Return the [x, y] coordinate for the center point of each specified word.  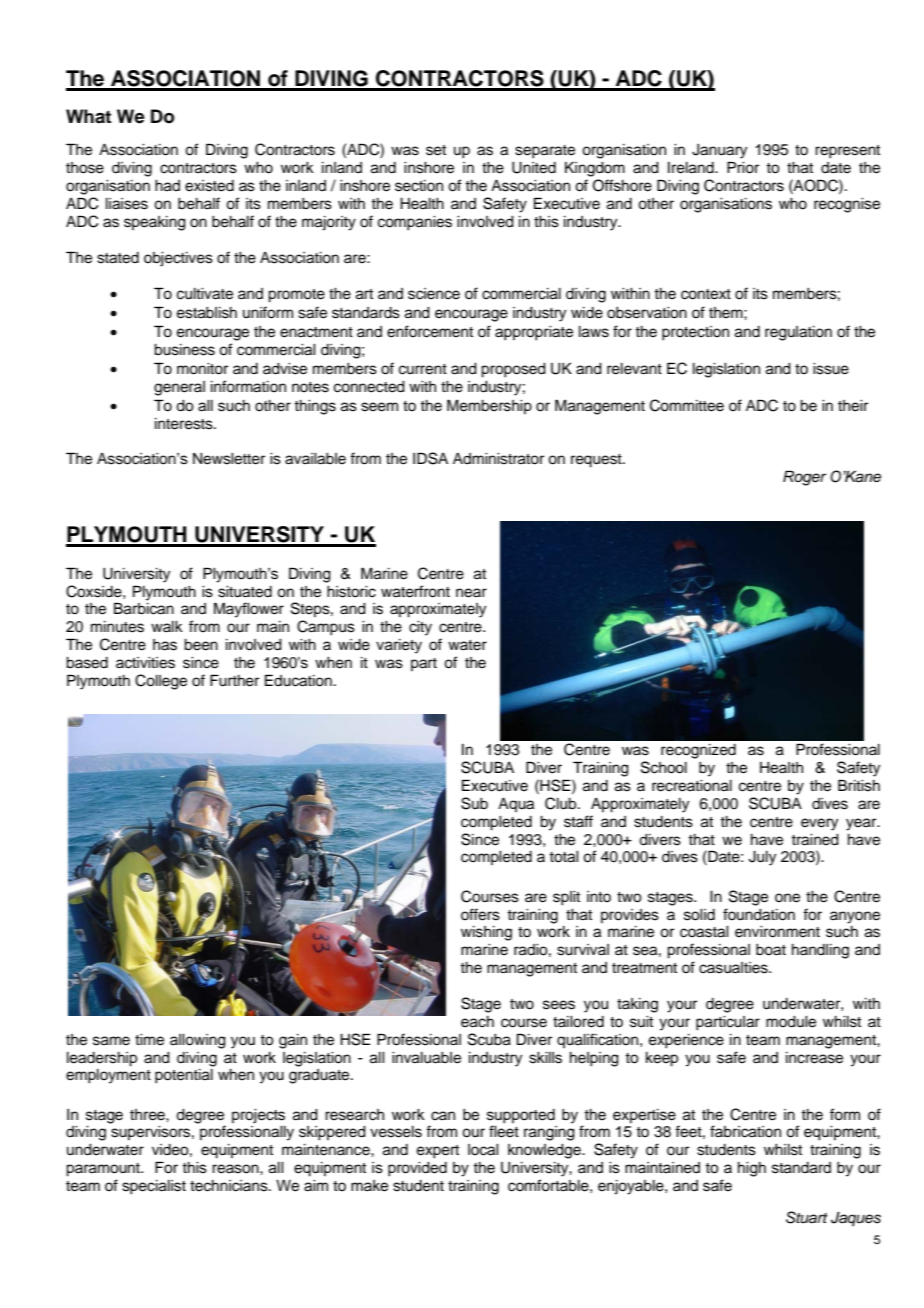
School [664, 767]
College [161, 682]
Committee [687, 405]
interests [185, 424]
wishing [486, 933]
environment [777, 932]
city [420, 628]
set [436, 150]
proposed [513, 370]
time [149, 1040]
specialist [154, 1187]
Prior [743, 167]
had [167, 186]
